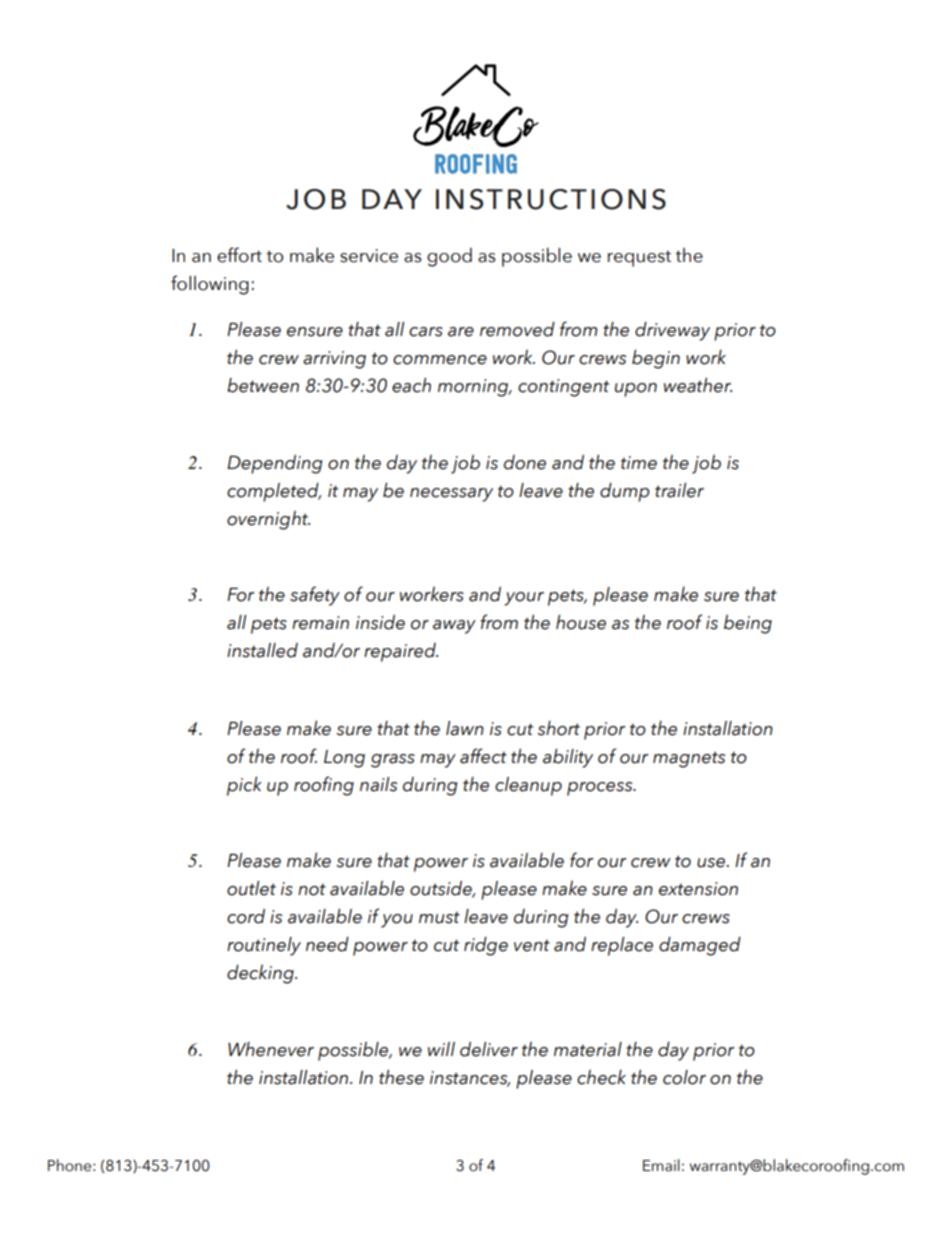  I want to click on request, so click(639, 259).
